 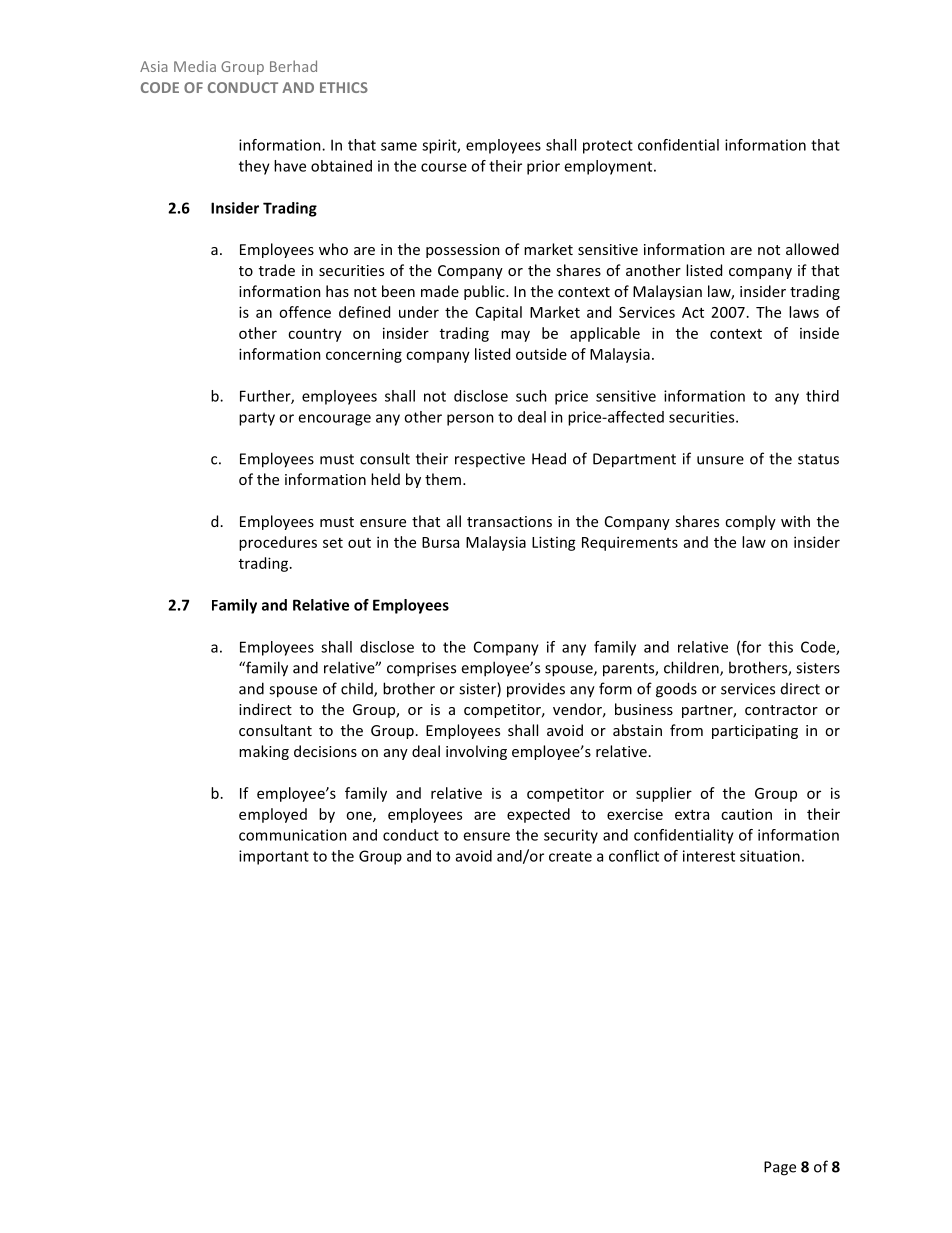 What do you see at coordinates (278, 543) in the image?
I see `procedures` at bounding box center [278, 543].
